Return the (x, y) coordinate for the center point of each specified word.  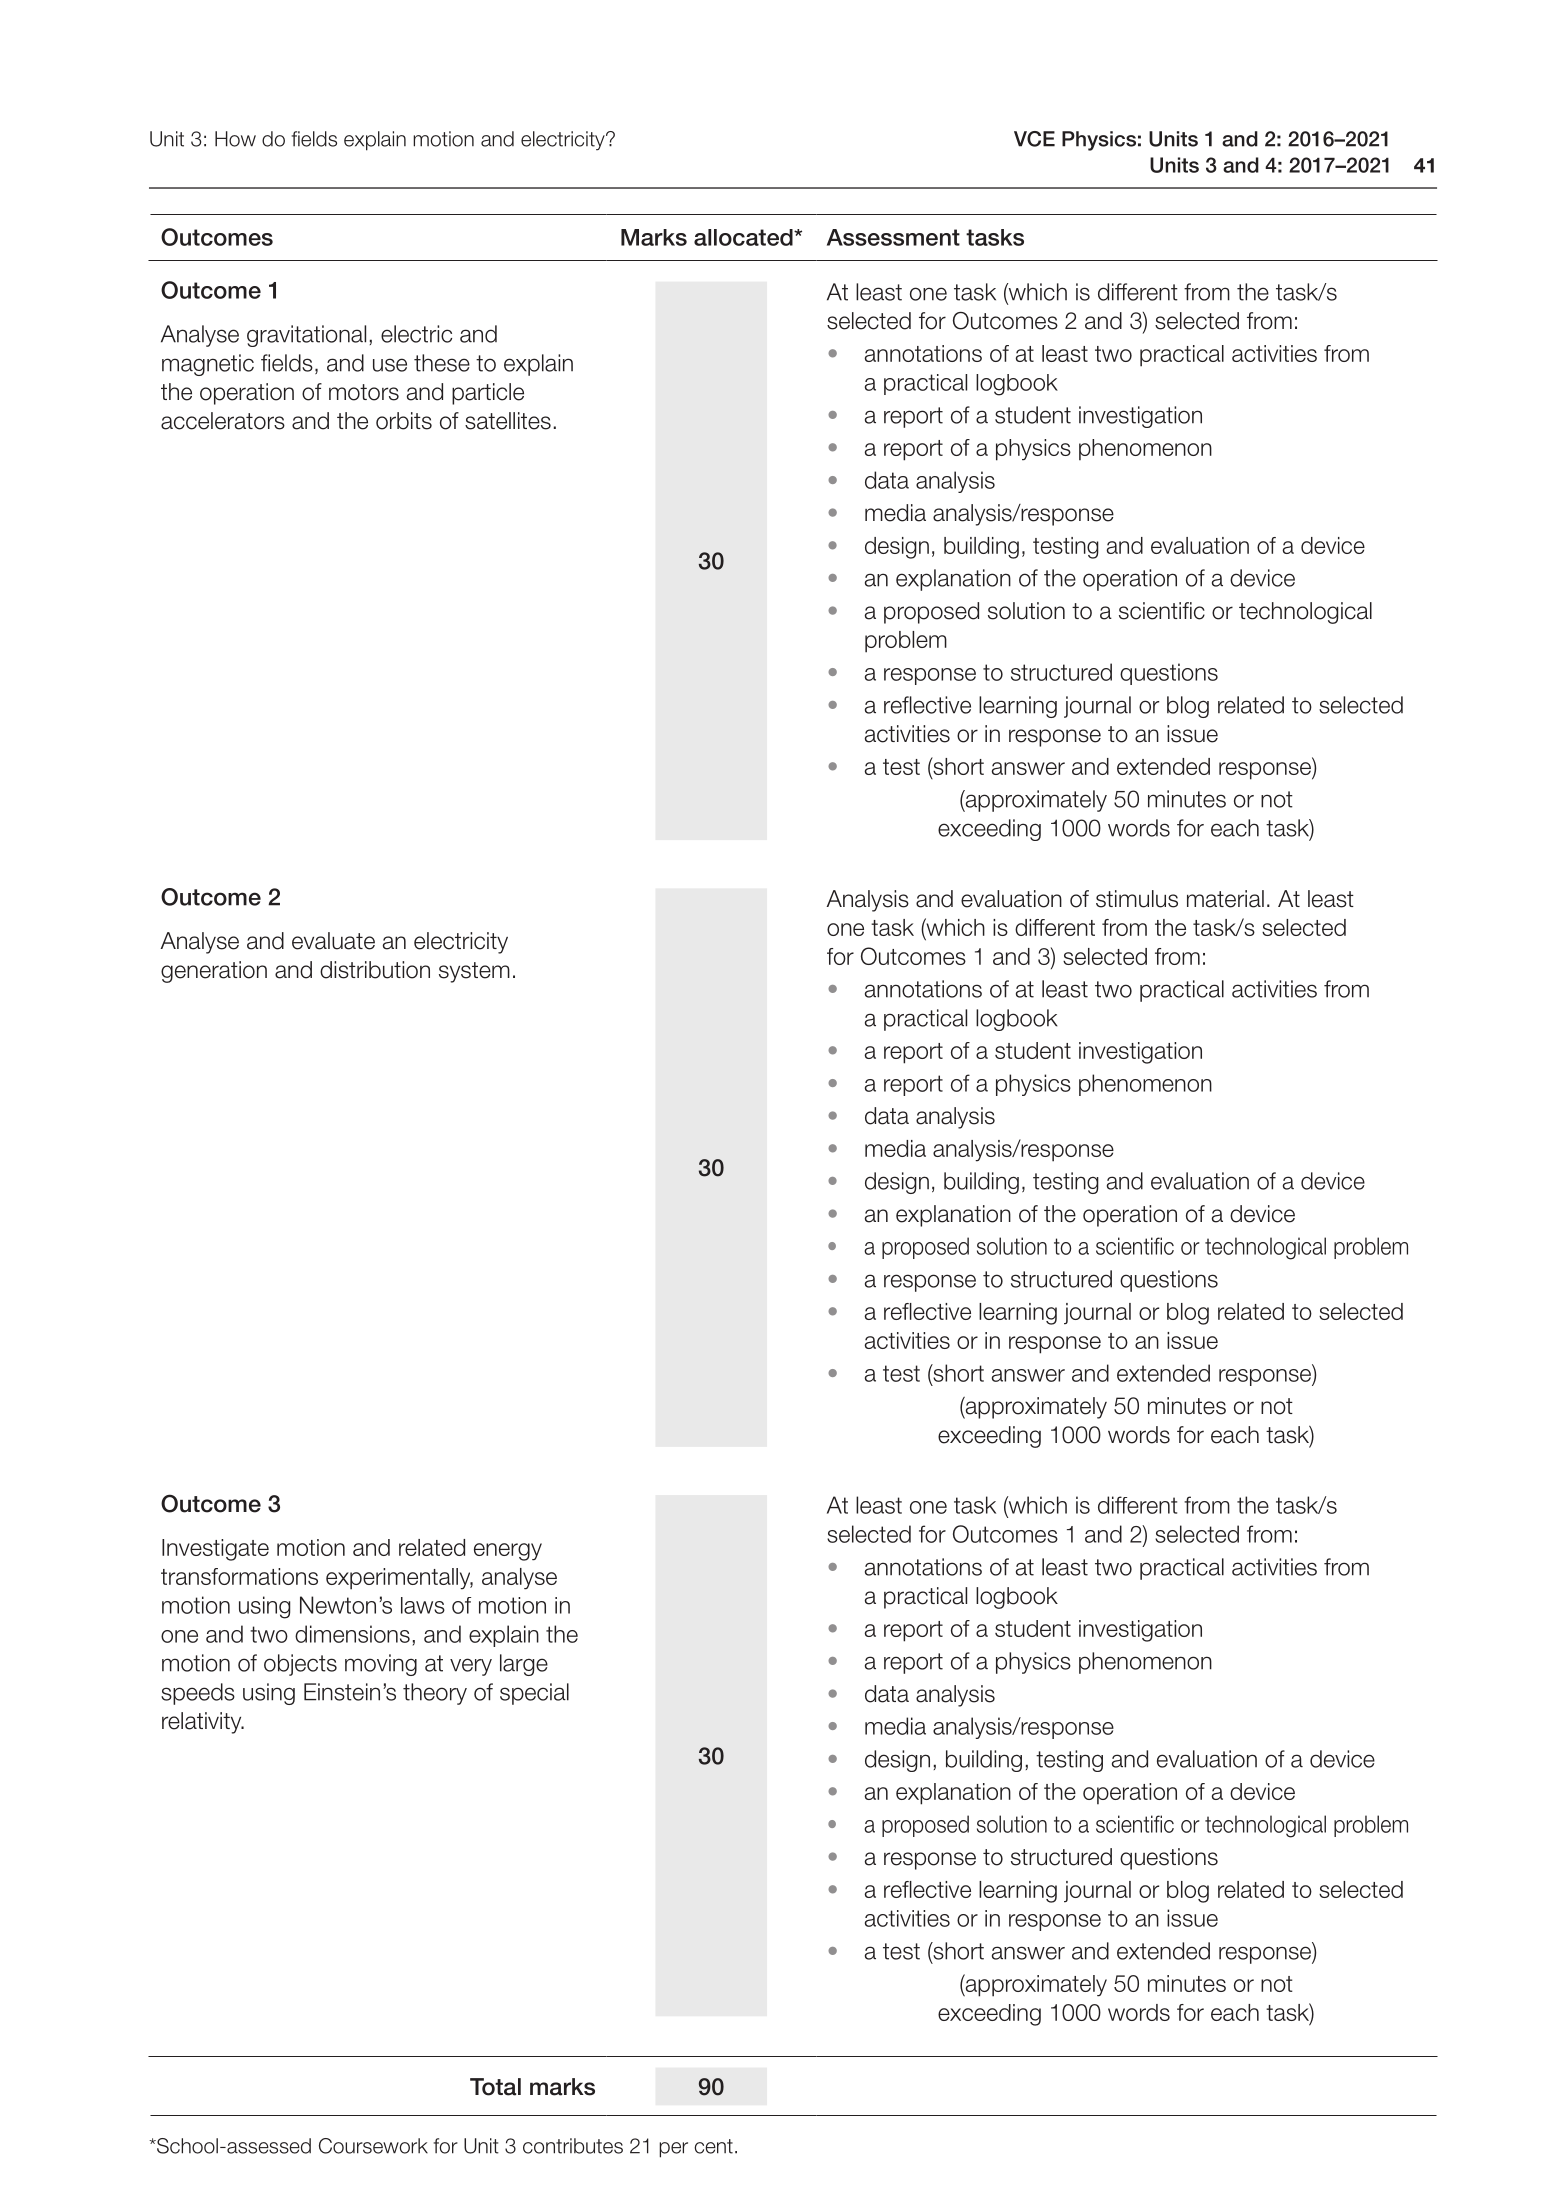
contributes (573, 2146)
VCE (1034, 139)
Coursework (373, 2146)
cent (713, 2146)
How (235, 139)
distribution (375, 970)
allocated (744, 237)
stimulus (1137, 899)
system (474, 972)
